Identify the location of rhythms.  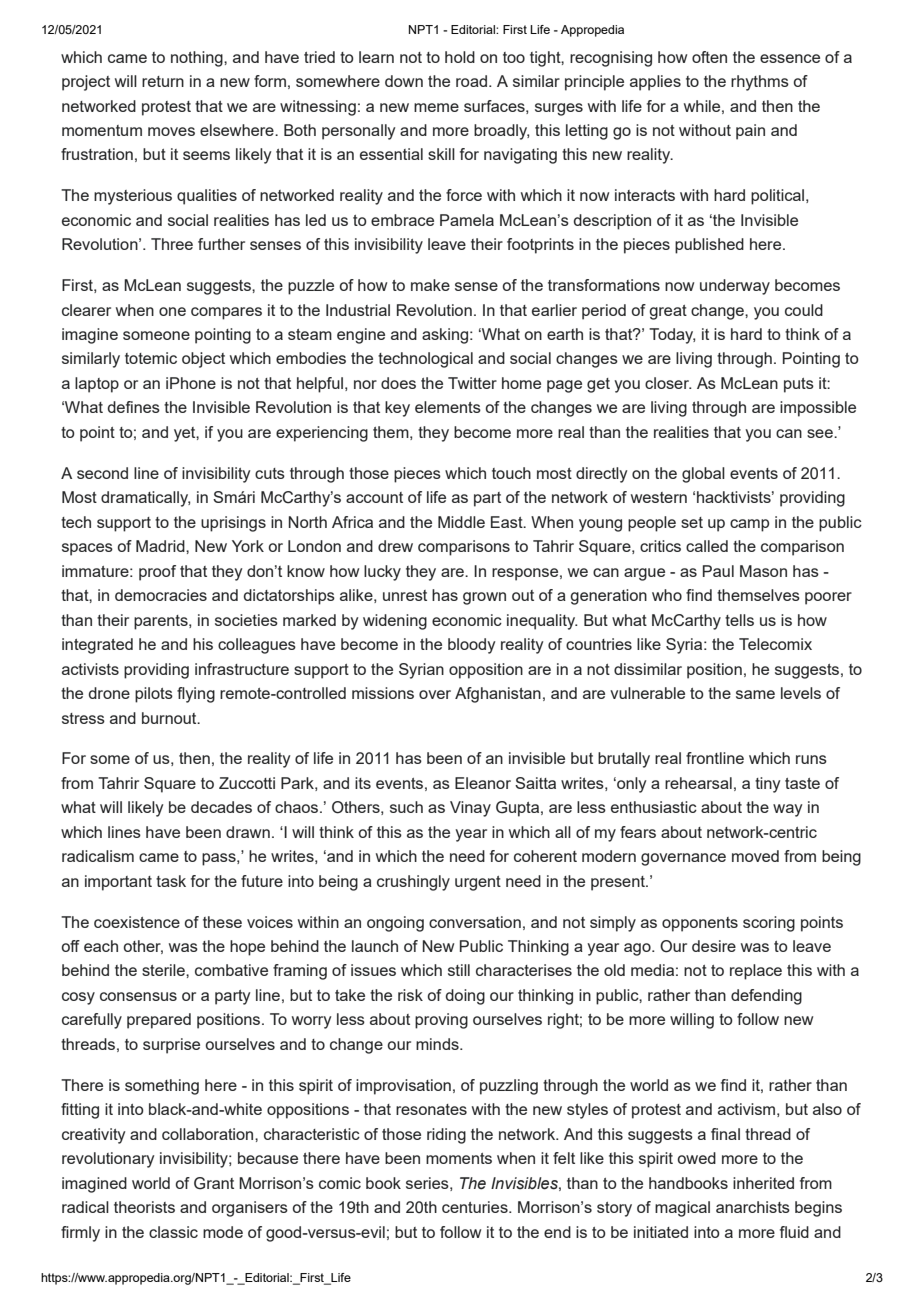
(760, 83).
